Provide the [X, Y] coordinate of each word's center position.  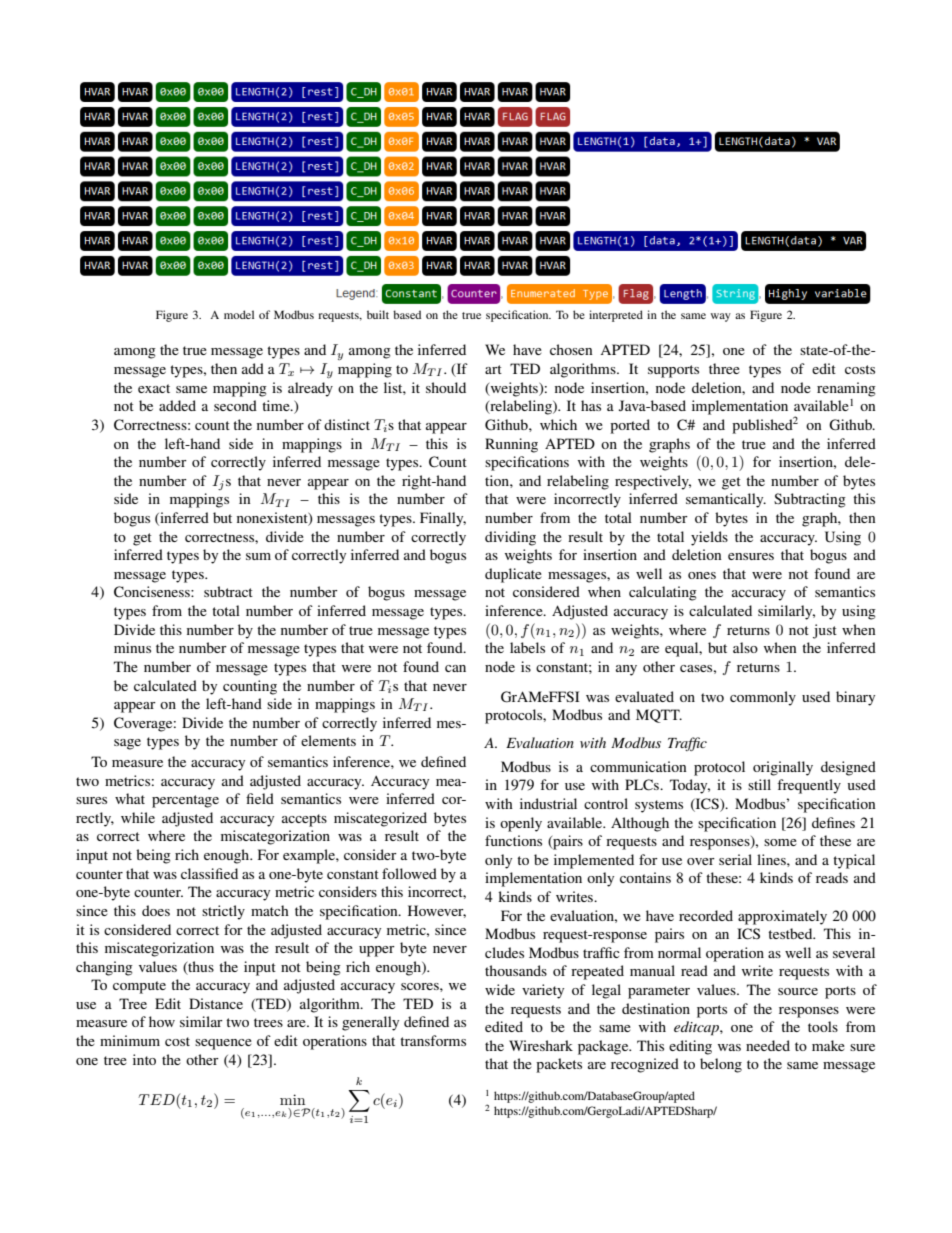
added [177, 405]
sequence [223, 1044]
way [721, 317]
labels [527, 647]
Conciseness [153, 592]
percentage [185, 801]
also [745, 647]
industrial [548, 803]
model [239, 314]
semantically [726, 500]
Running [511, 445]
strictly [223, 912]
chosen [571, 349]
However [437, 911]
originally [783, 768]
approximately [782, 917]
